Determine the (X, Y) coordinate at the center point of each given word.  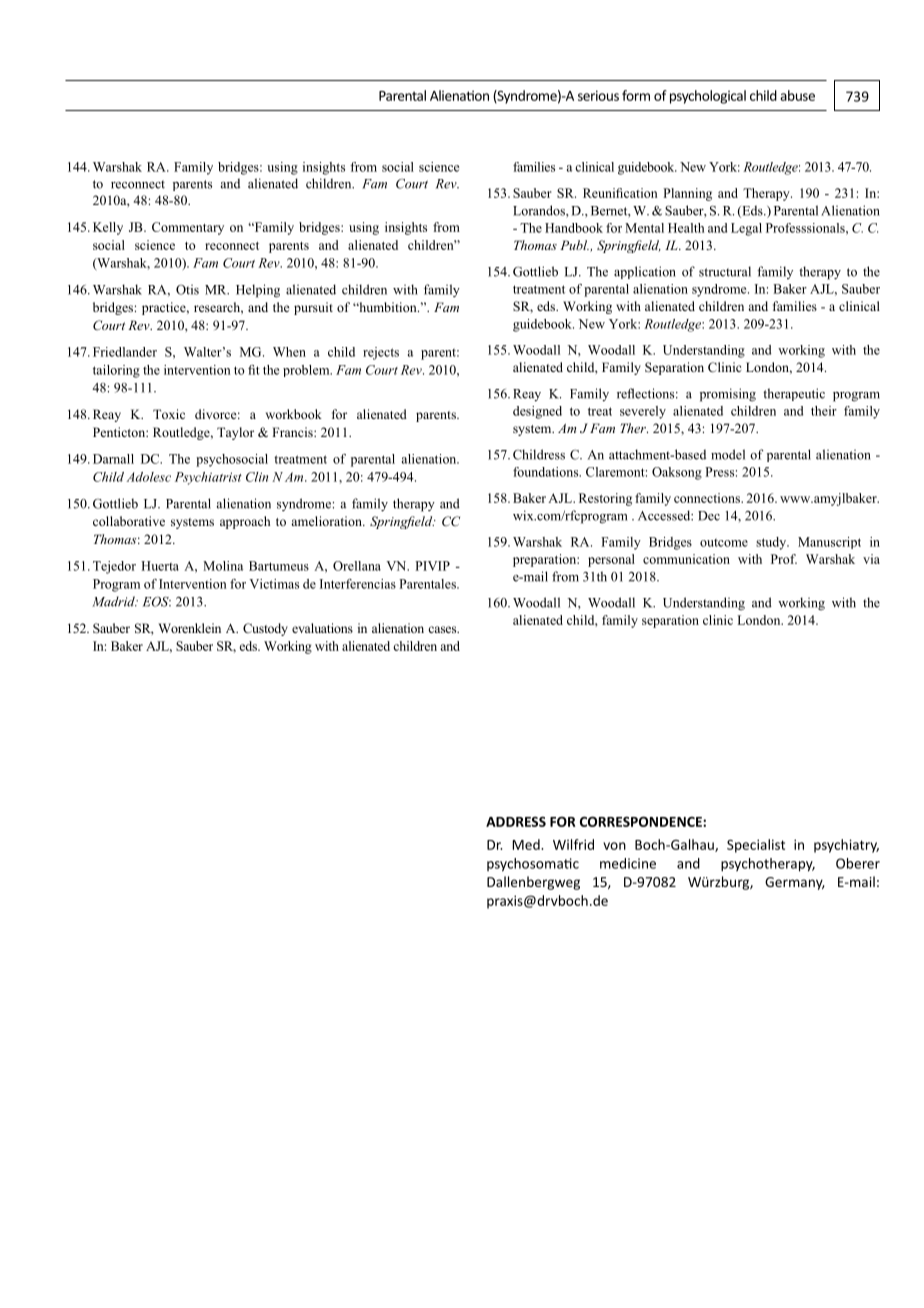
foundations (547, 472)
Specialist (756, 846)
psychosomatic (533, 865)
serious (598, 95)
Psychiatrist (208, 478)
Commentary (188, 228)
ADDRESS (516, 821)
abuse (797, 95)
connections (708, 498)
